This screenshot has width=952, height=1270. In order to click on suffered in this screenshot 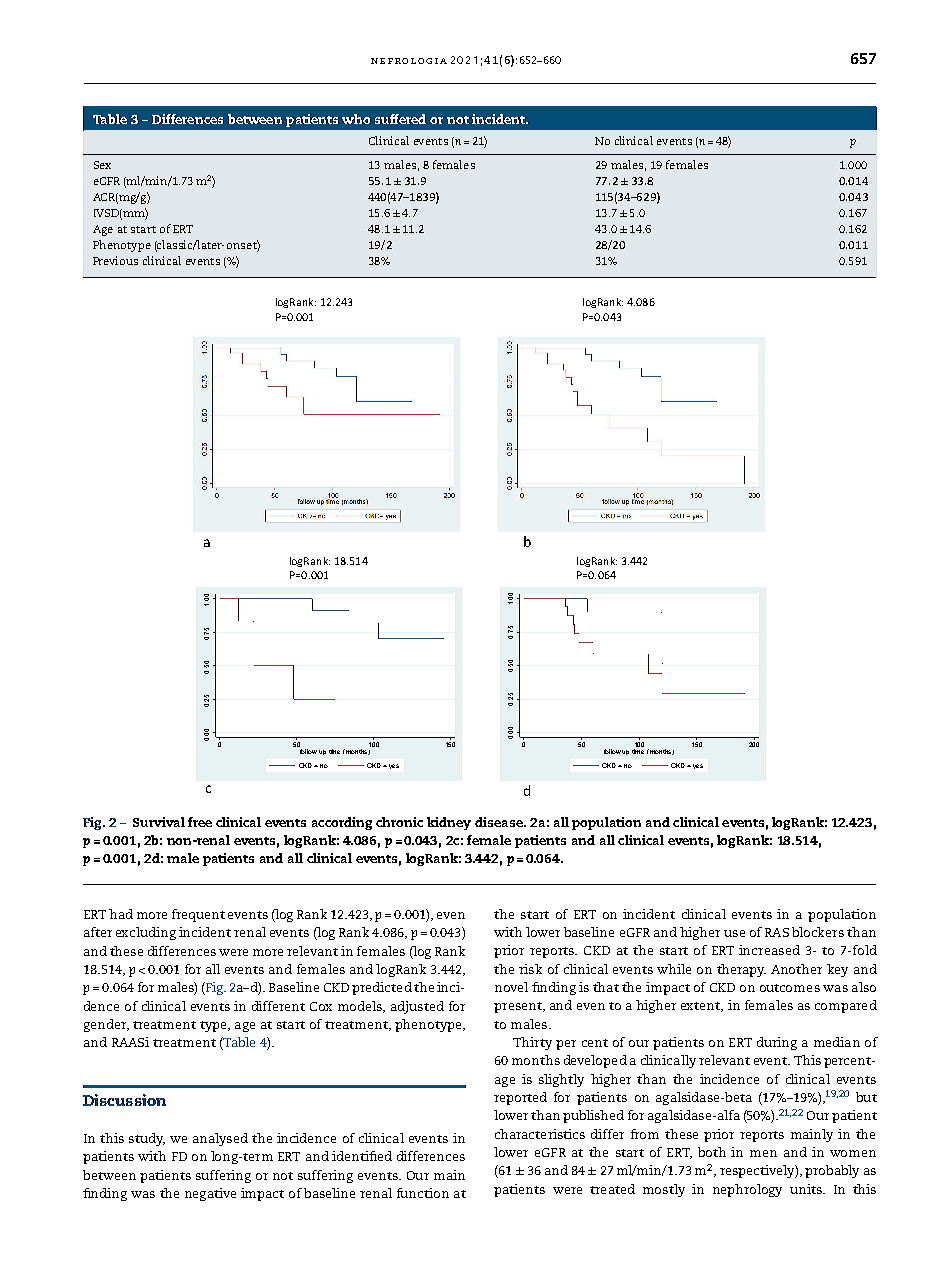, I will do `click(400, 119)`.
